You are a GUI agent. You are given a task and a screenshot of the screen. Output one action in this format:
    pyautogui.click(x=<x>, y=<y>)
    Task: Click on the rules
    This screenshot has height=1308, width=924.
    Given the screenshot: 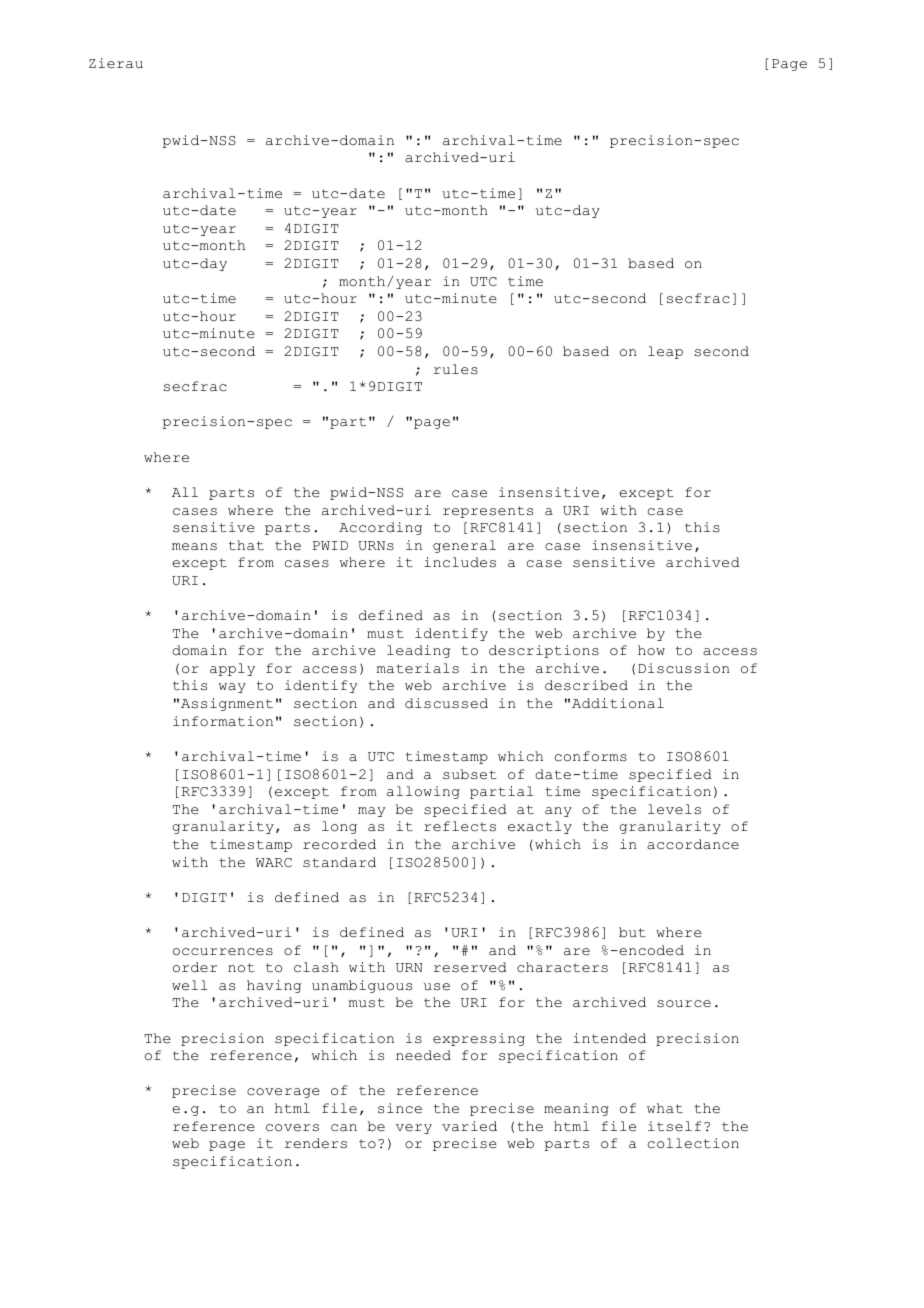 What is the action you would take?
    pyautogui.click(x=456, y=369)
